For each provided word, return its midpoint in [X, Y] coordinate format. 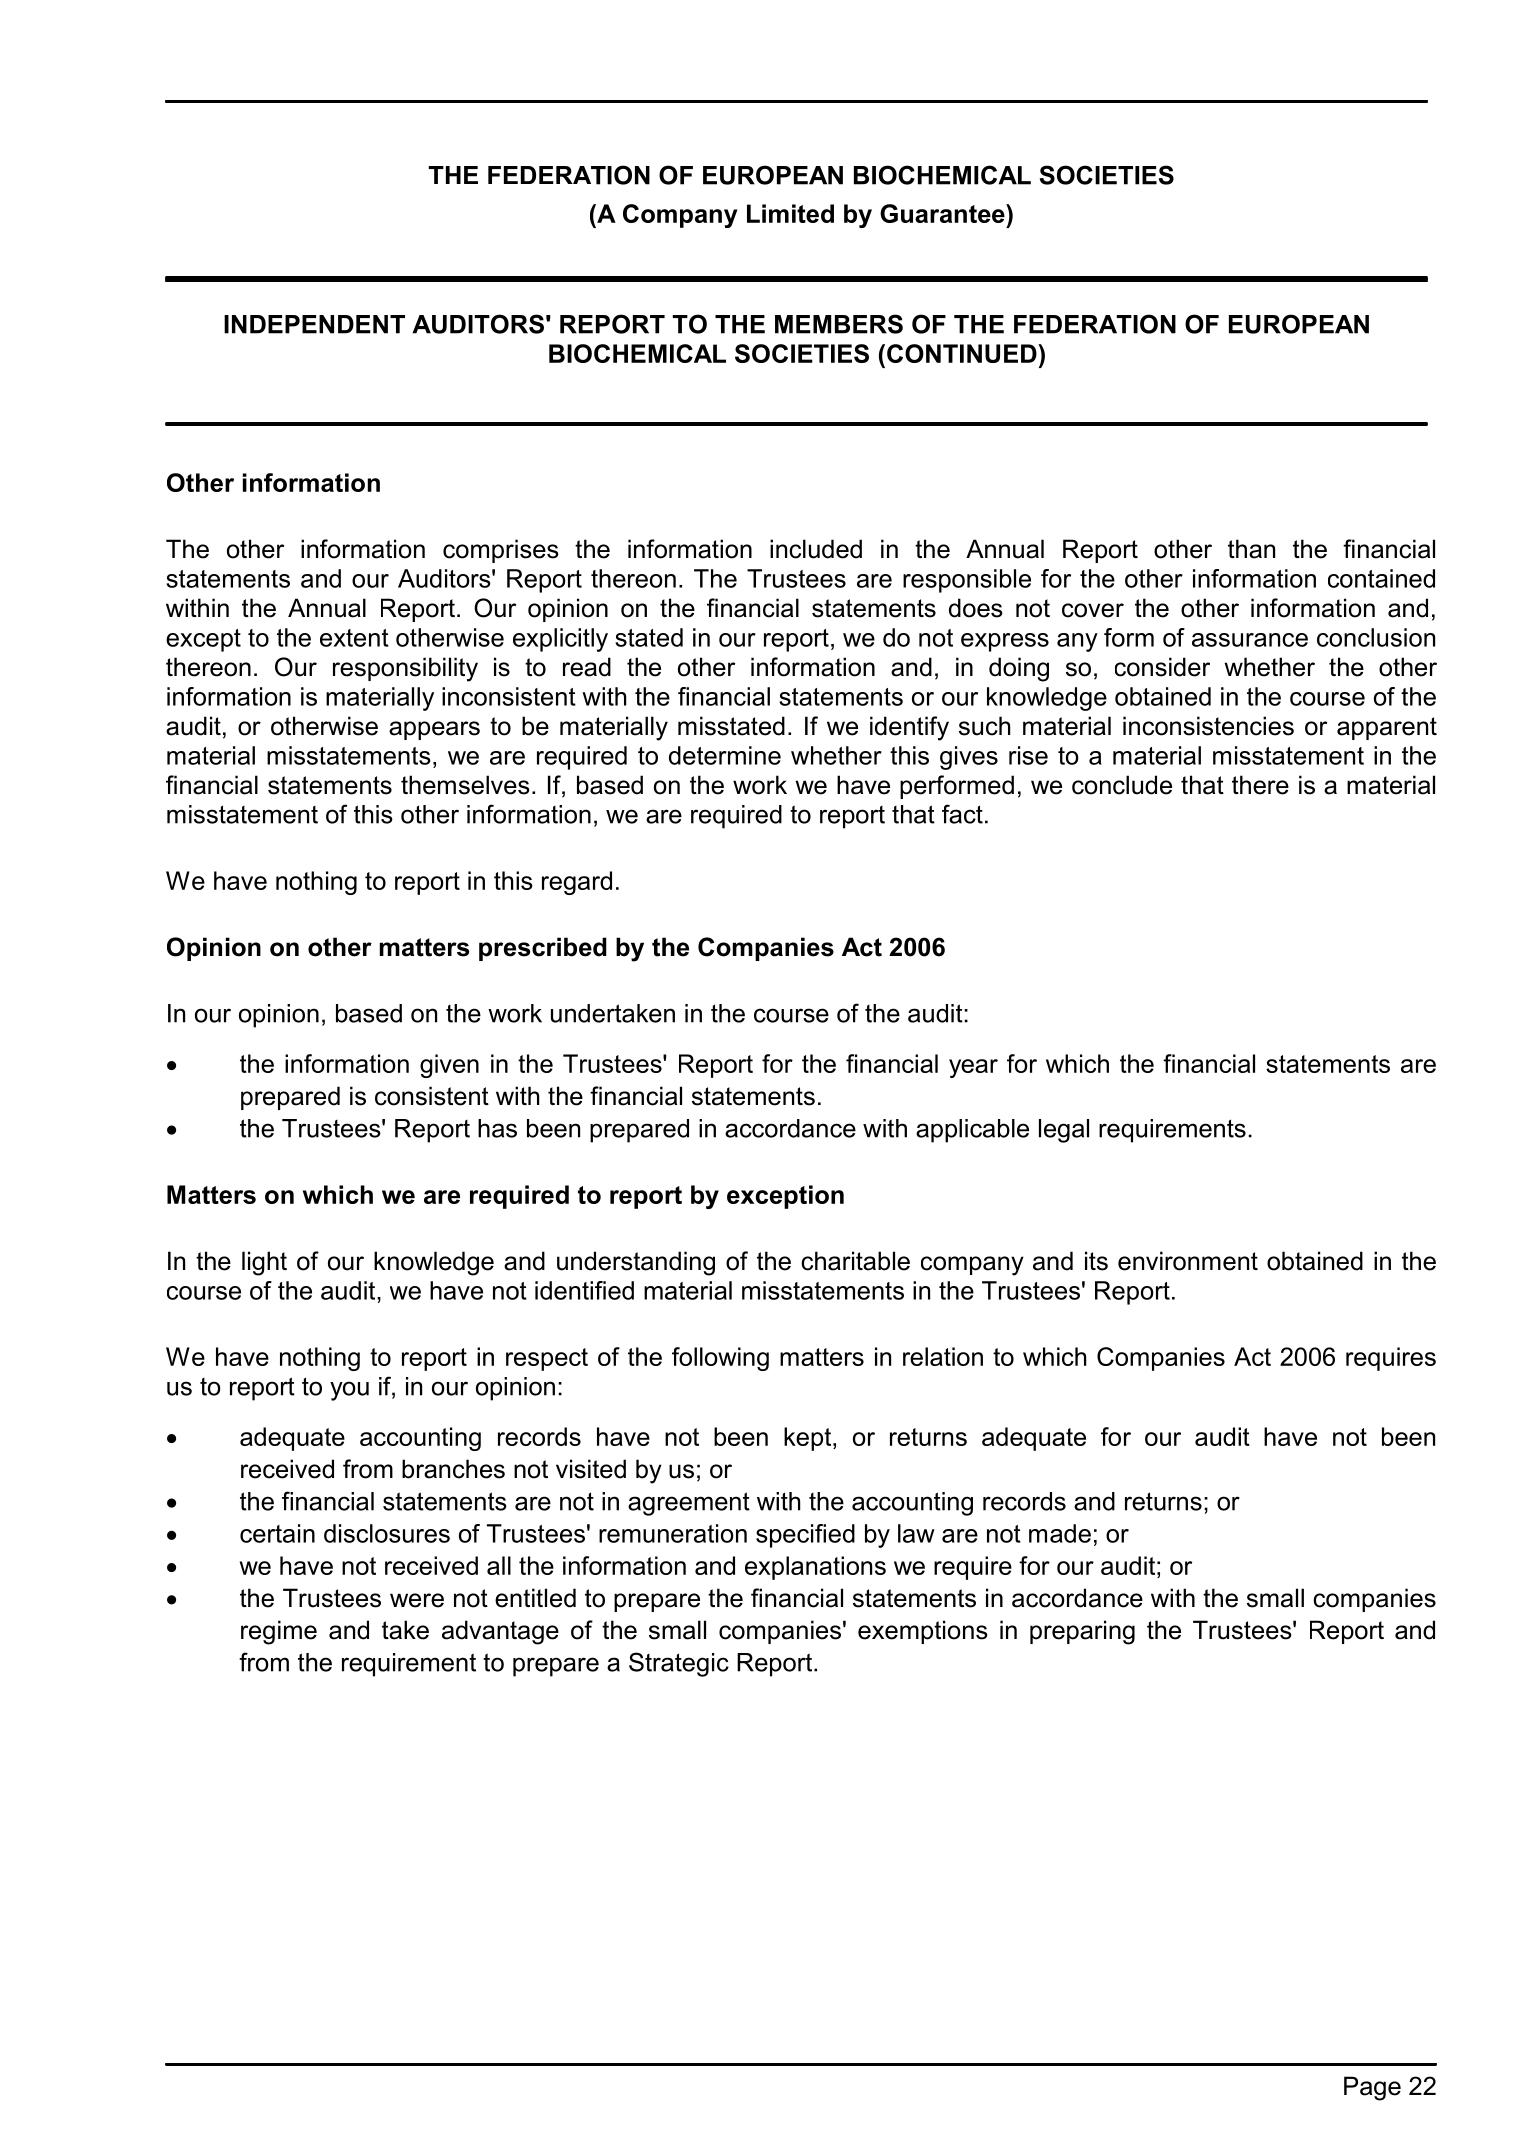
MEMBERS [839, 324]
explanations [815, 1568]
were [417, 1600]
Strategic [679, 1664]
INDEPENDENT [314, 324]
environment [1188, 1261]
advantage [500, 1632]
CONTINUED [963, 353]
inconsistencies [1208, 726]
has [497, 1128]
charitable [855, 1261]
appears [434, 730]
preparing [1082, 1632]
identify [909, 728]
